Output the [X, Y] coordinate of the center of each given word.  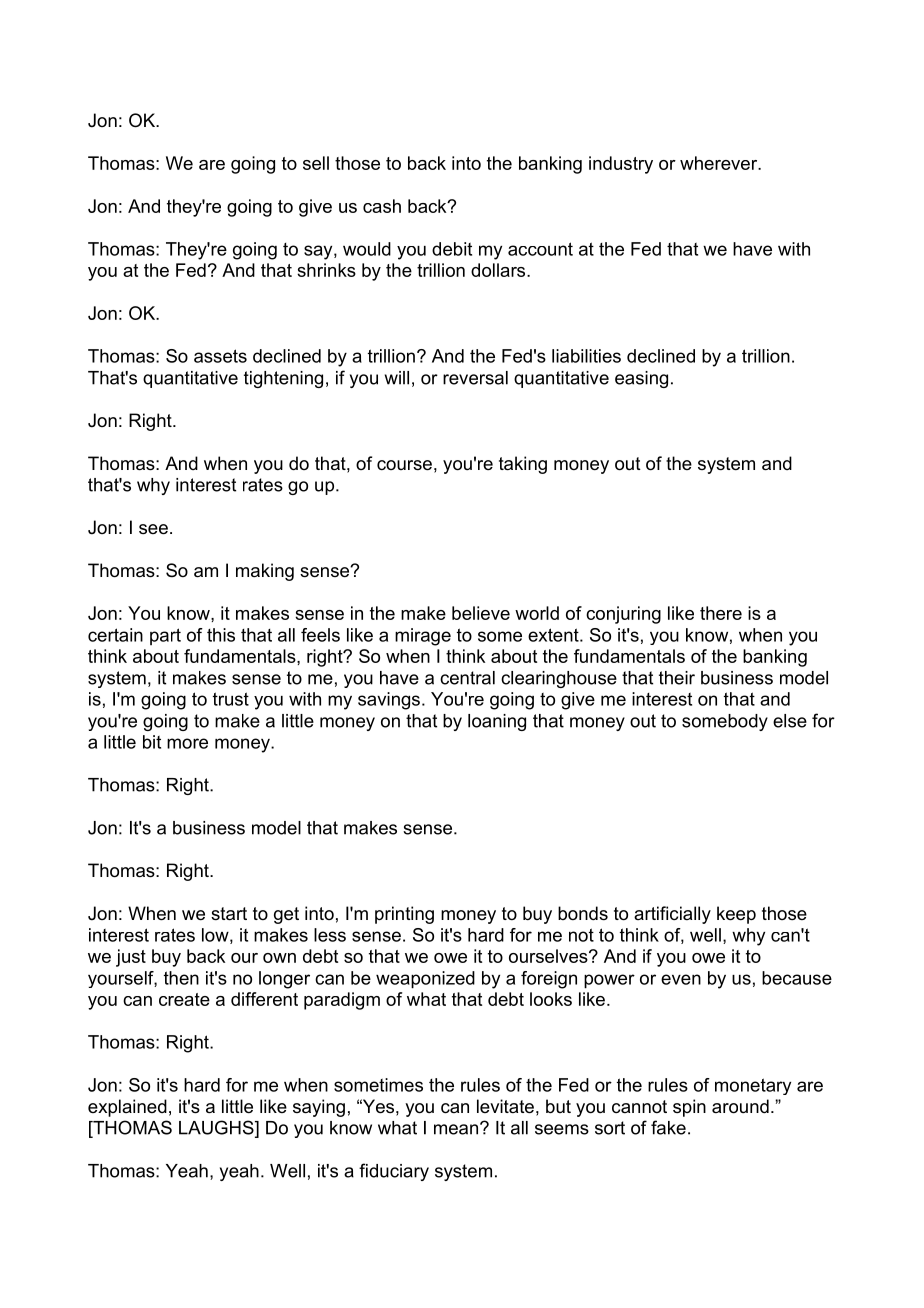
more [187, 743]
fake [668, 1127]
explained [127, 1108]
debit [452, 249]
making [265, 572]
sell [316, 163]
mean [456, 1129]
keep [736, 915]
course [404, 465]
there [721, 613]
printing [404, 915]
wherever [720, 163]
